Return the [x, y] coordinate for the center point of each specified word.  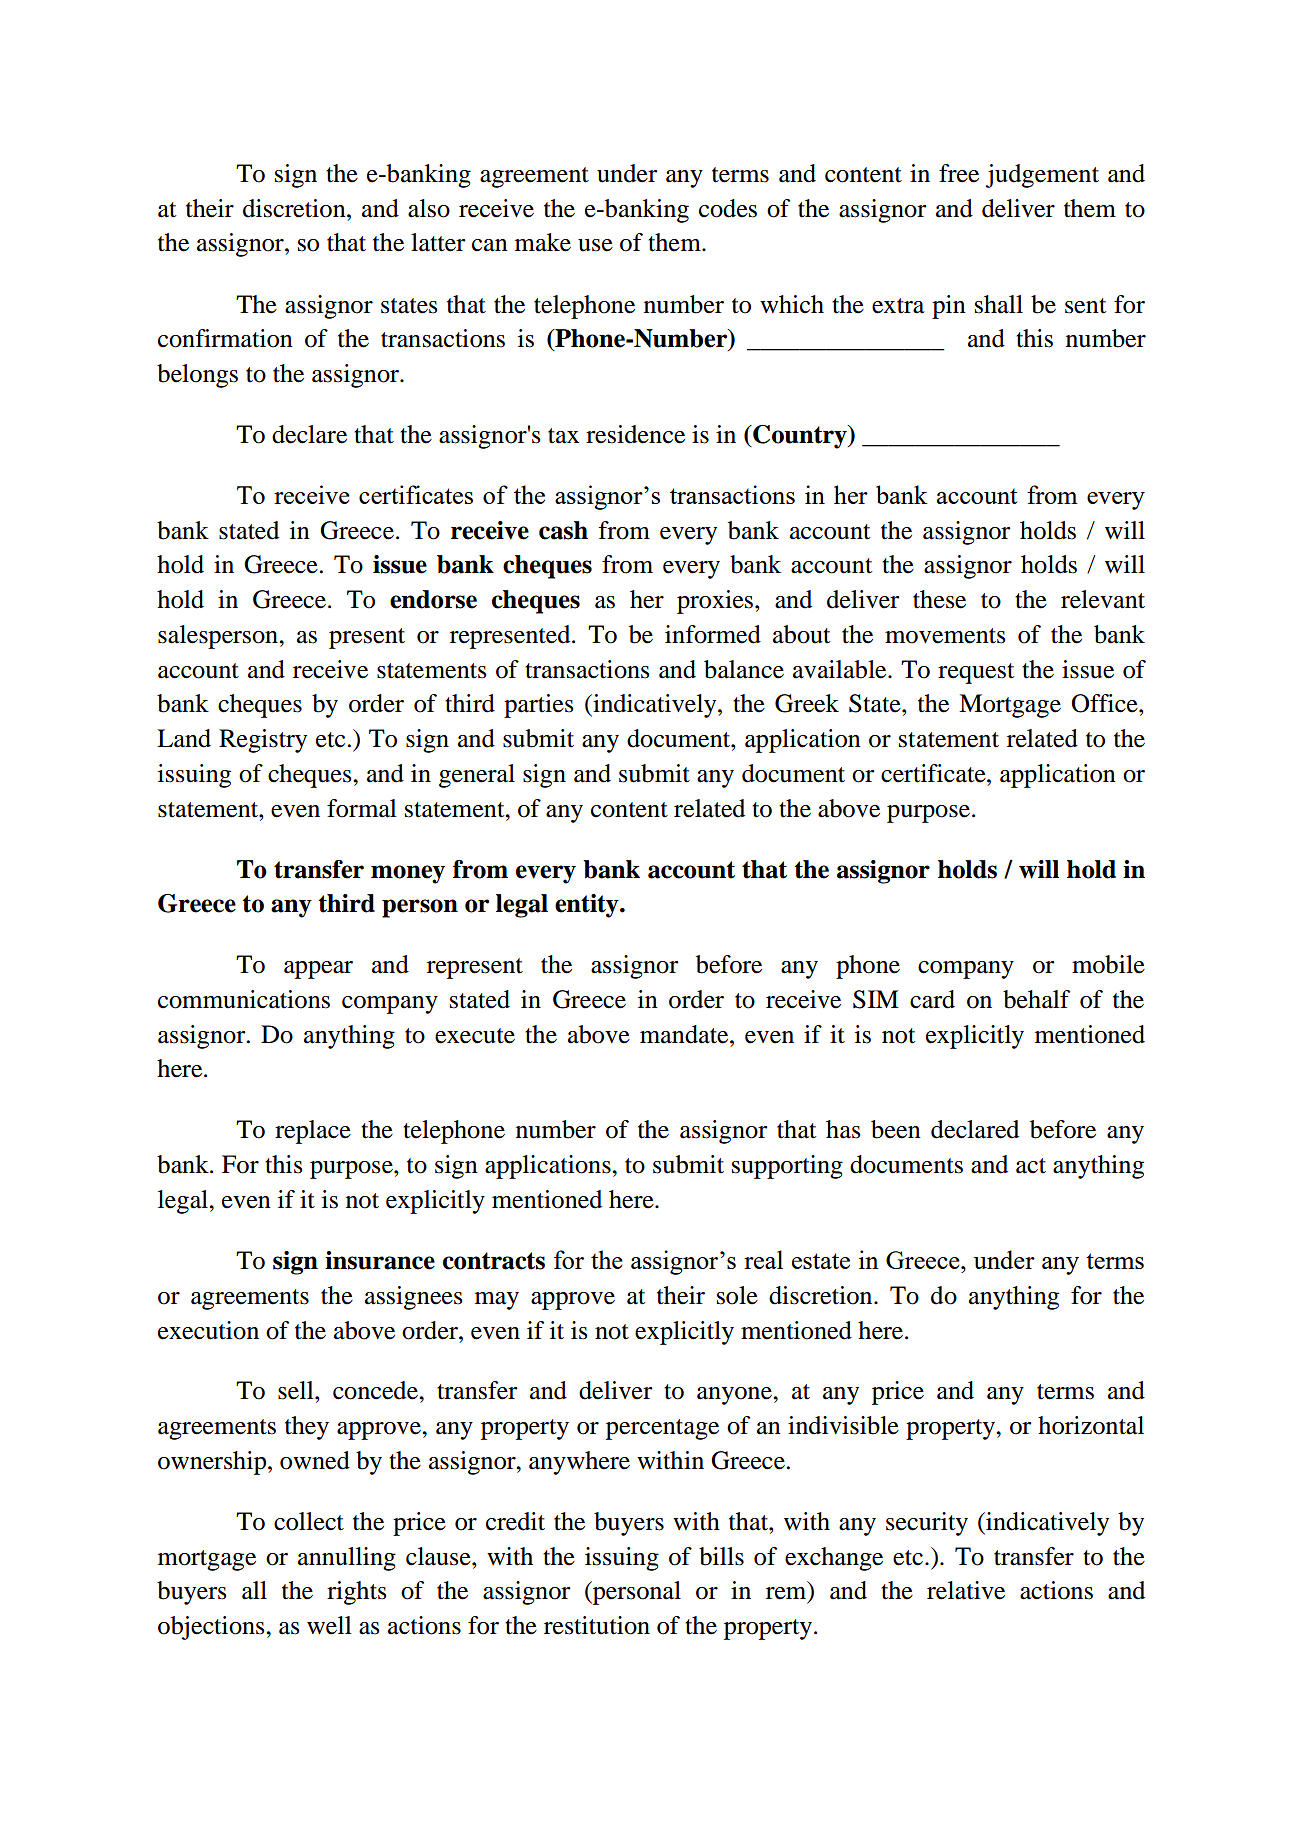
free [959, 173]
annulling [347, 1559]
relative [966, 1590]
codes [728, 208]
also [429, 208]
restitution [597, 1625]
